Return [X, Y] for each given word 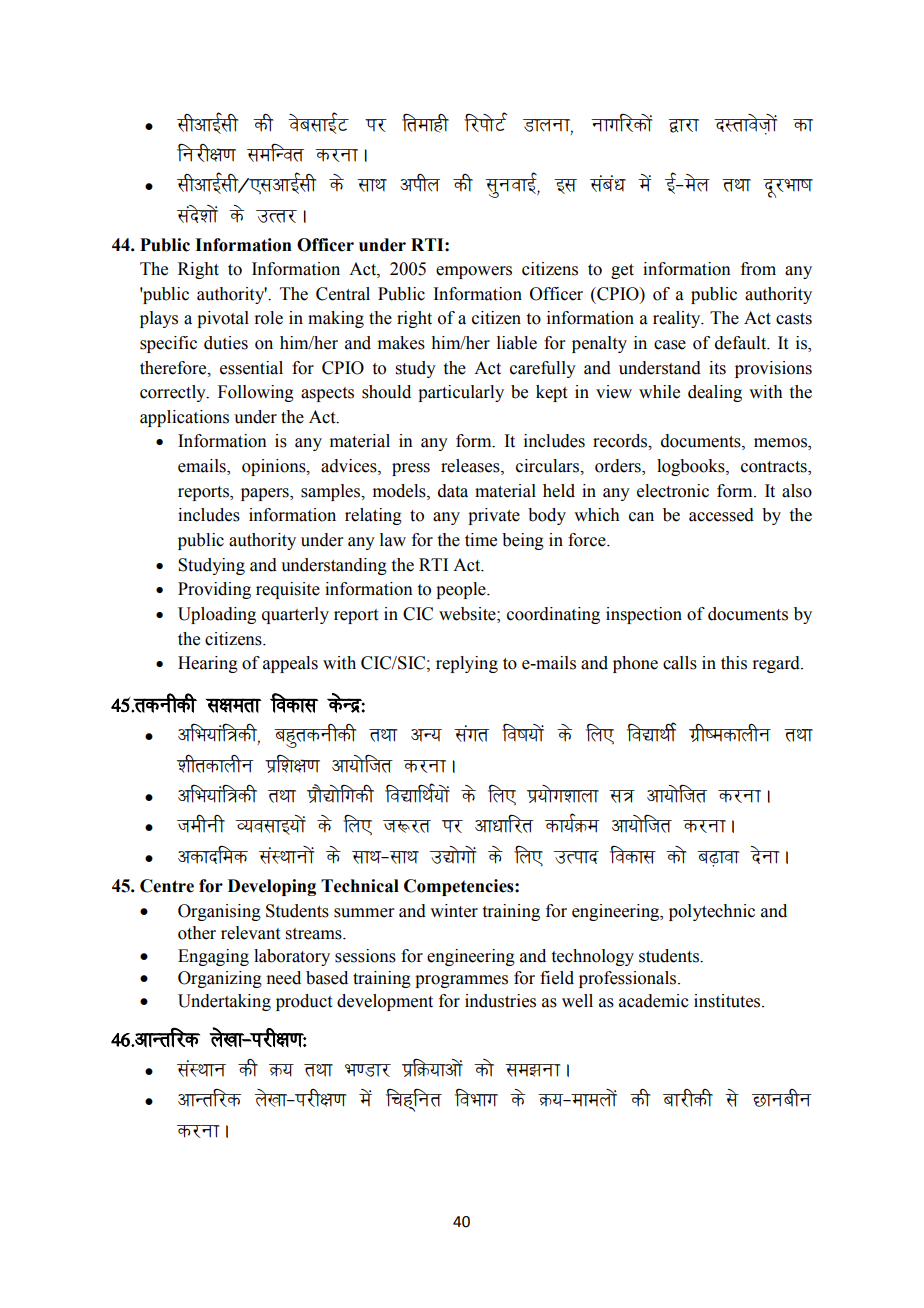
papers [266, 494]
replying [467, 664]
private [494, 516]
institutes [728, 1001]
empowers [474, 272]
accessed [721, 515]
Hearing [208, 664]
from [758, 269]
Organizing [220, 979]
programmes [461, 981]
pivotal [223, 319]
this [734, 663]
